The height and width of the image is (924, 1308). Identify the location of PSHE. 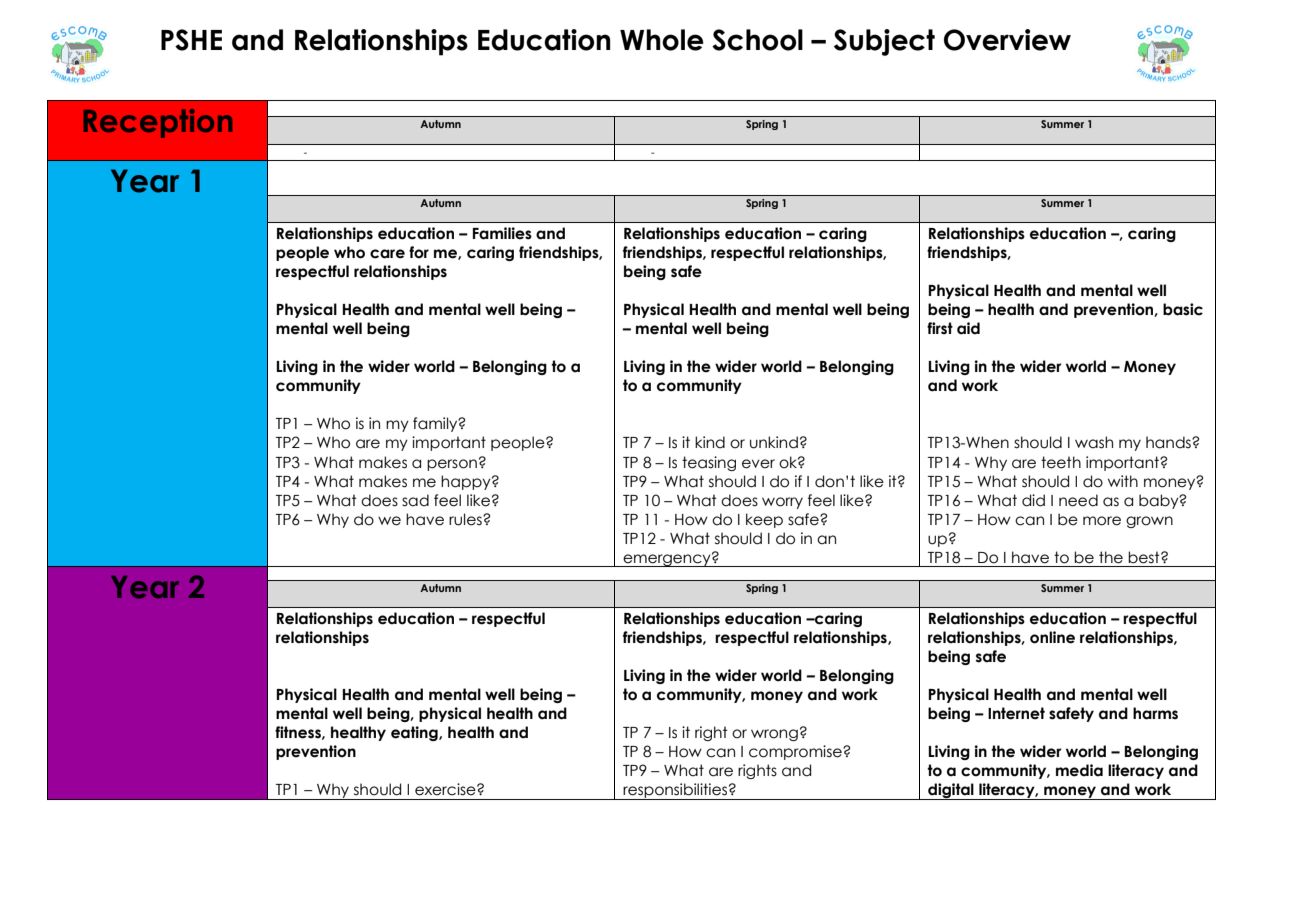
(191, 40).
